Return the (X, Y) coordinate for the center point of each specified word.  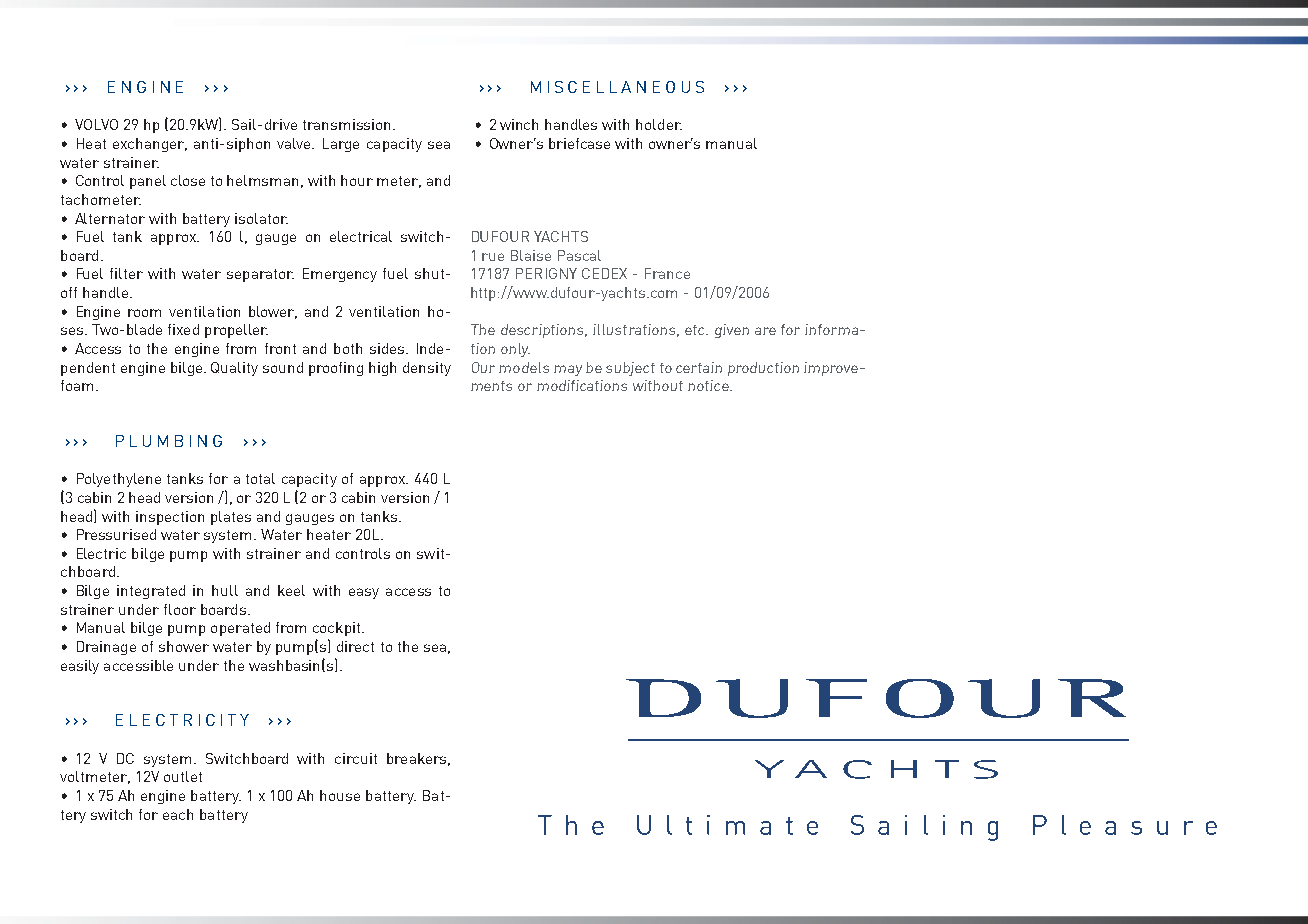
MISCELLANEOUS (617, 87)
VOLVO (96, 124)
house (340, 795)
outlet (183, 776)
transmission (346, 124)
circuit (356, 758)
